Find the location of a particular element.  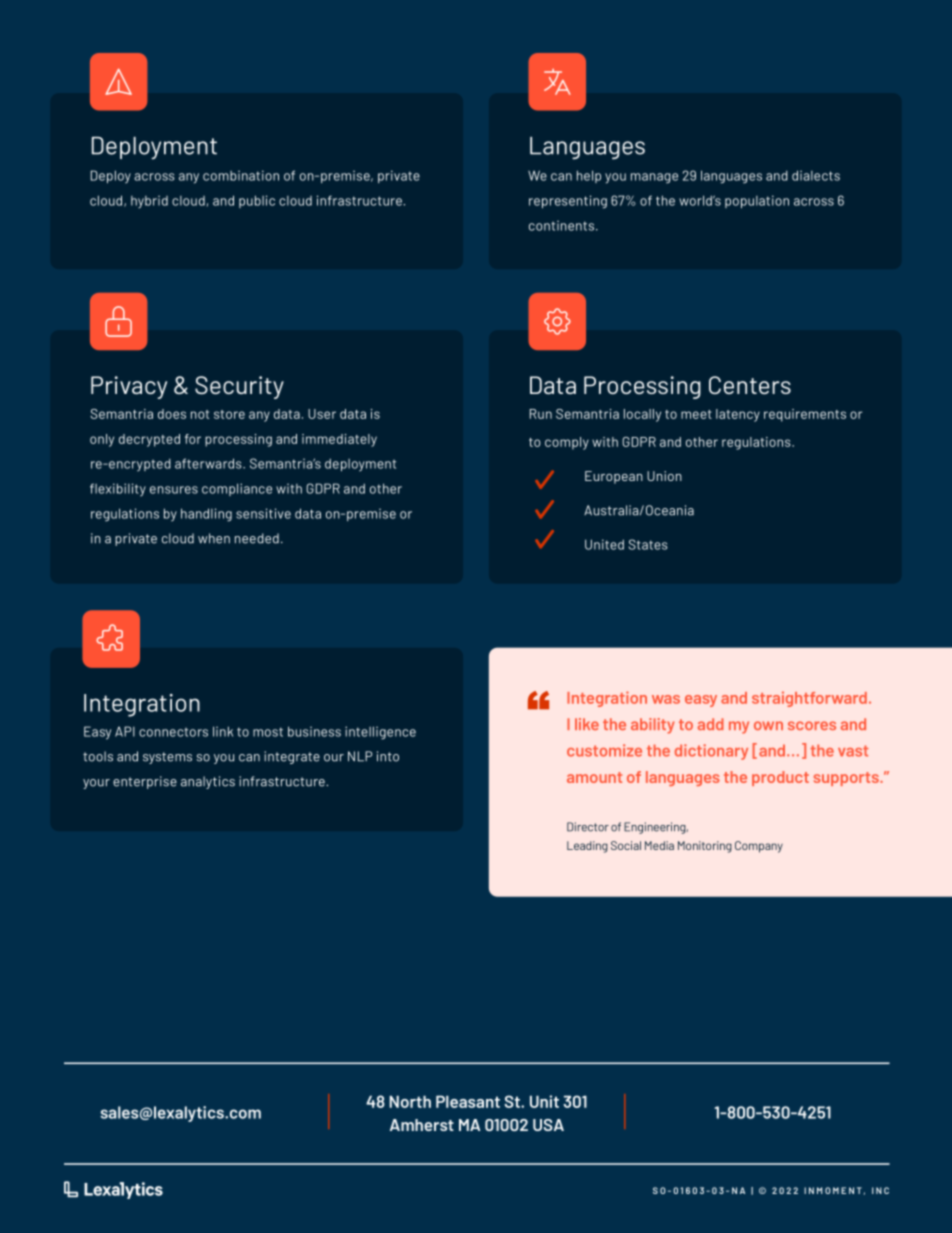

population is located at coordinates (757, 201).
